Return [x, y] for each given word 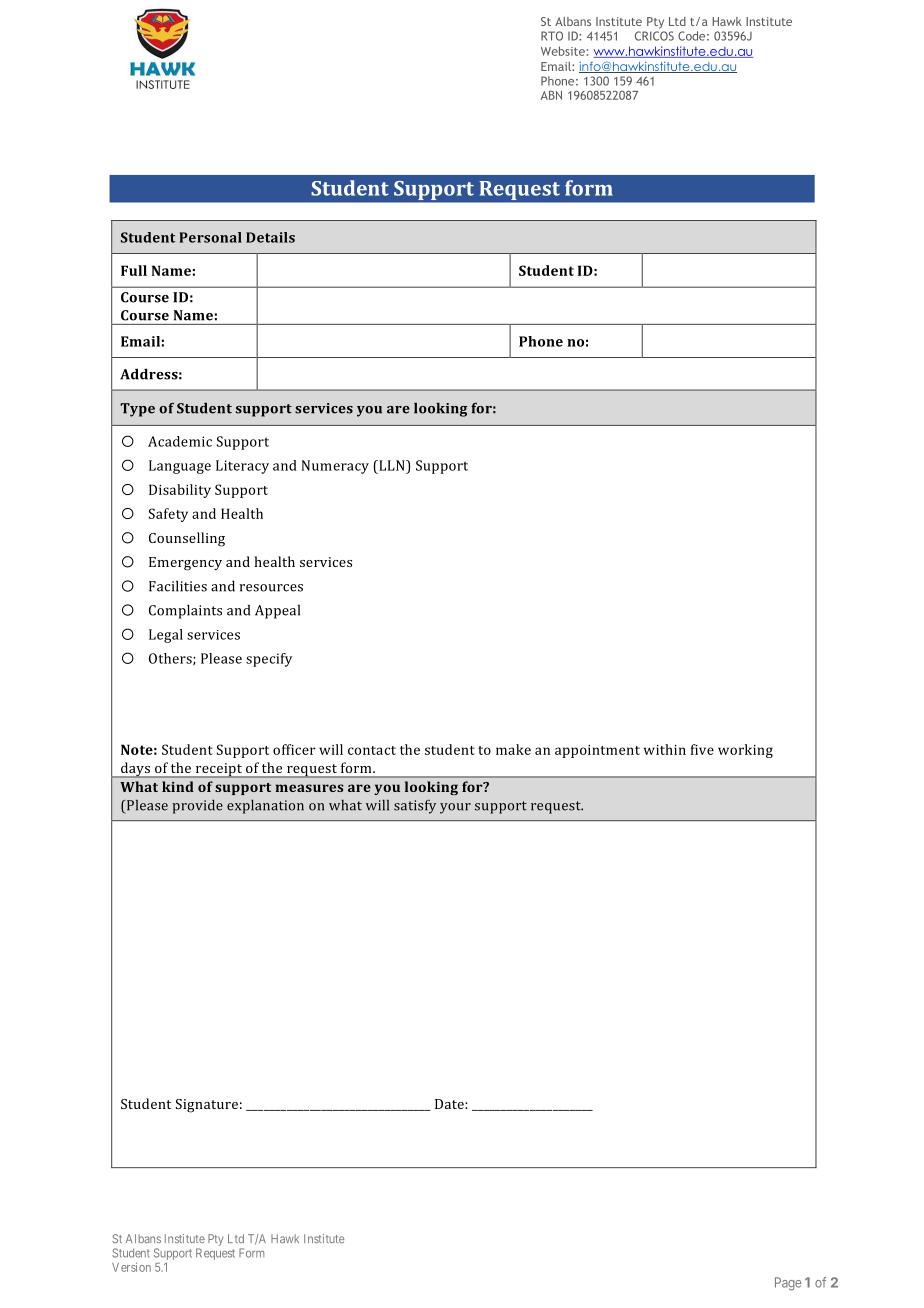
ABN [551, 95]
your [455, 808]
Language [180, 467]
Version [131, 1267]
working [745, 751]
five [702, 749]
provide [198, 807]
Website [564, 51]
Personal [210, 237]
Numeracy [335, 467]
